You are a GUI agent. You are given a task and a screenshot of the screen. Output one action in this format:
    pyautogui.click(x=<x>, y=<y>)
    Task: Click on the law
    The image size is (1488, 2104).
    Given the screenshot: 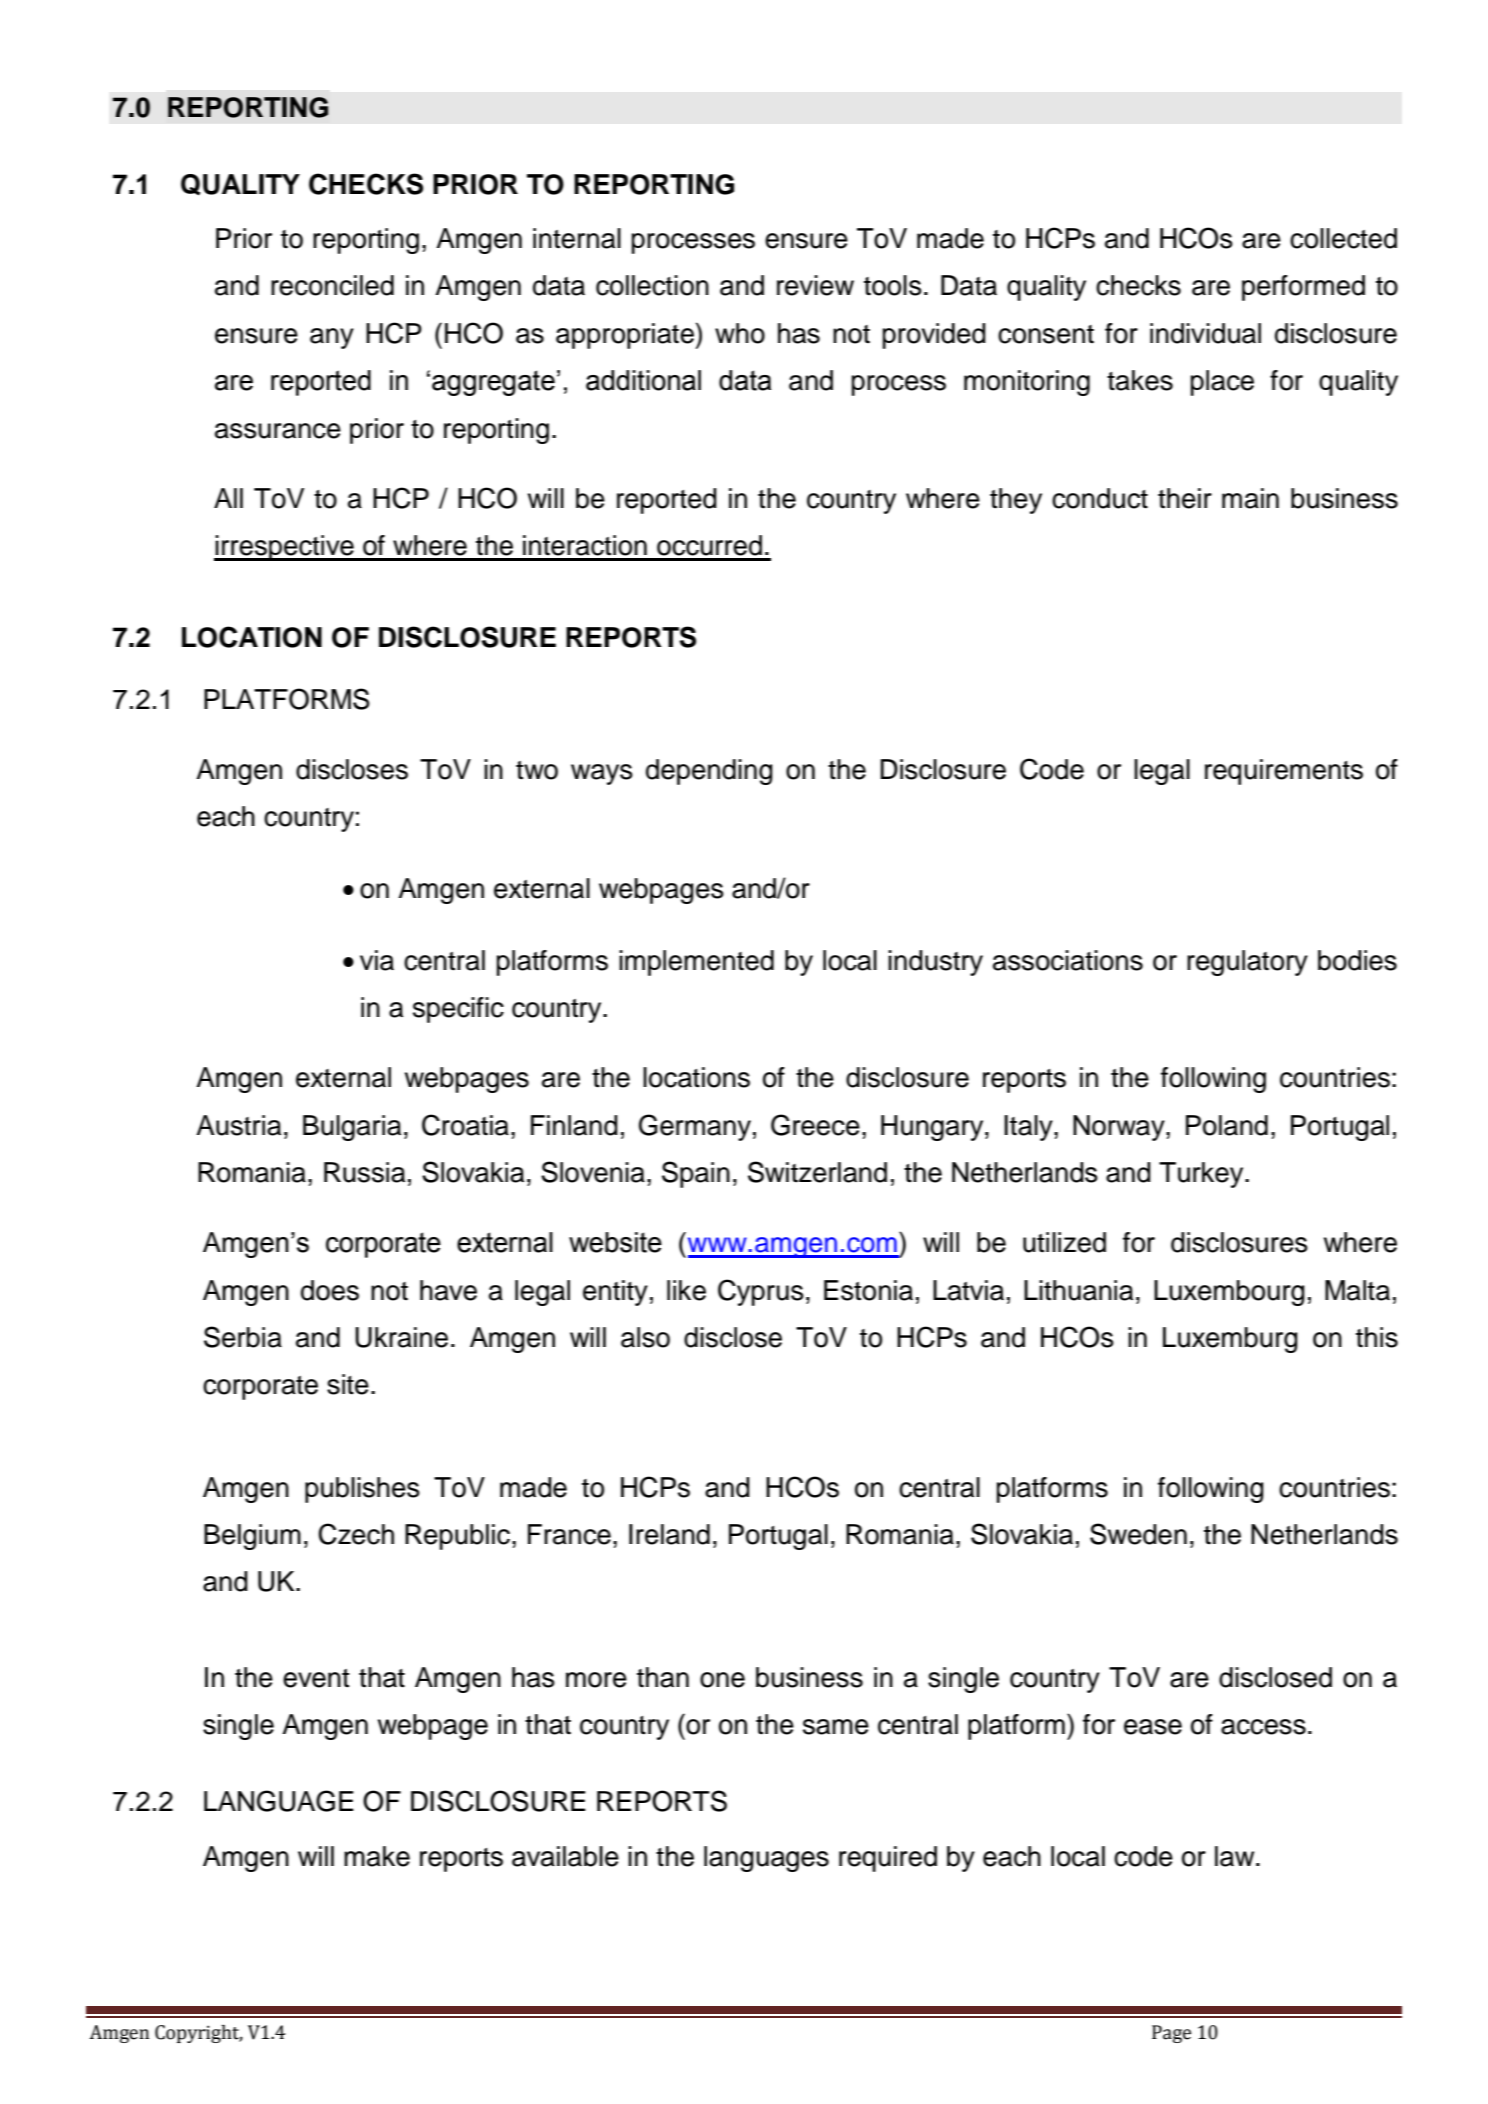 What is the action you would take?
    pyautogui.click(x=1236, y=1856)
